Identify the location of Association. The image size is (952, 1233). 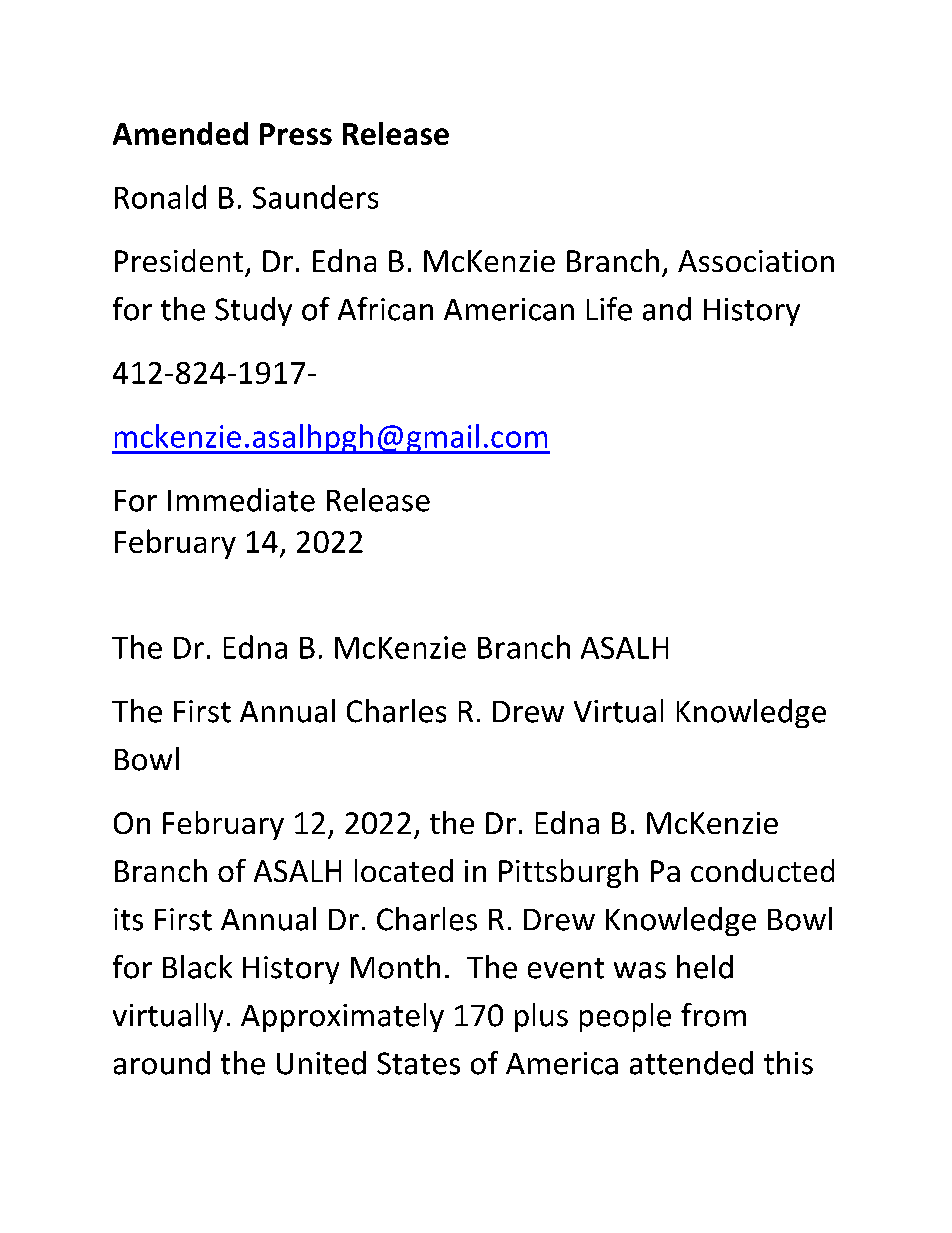
(756, 261).
